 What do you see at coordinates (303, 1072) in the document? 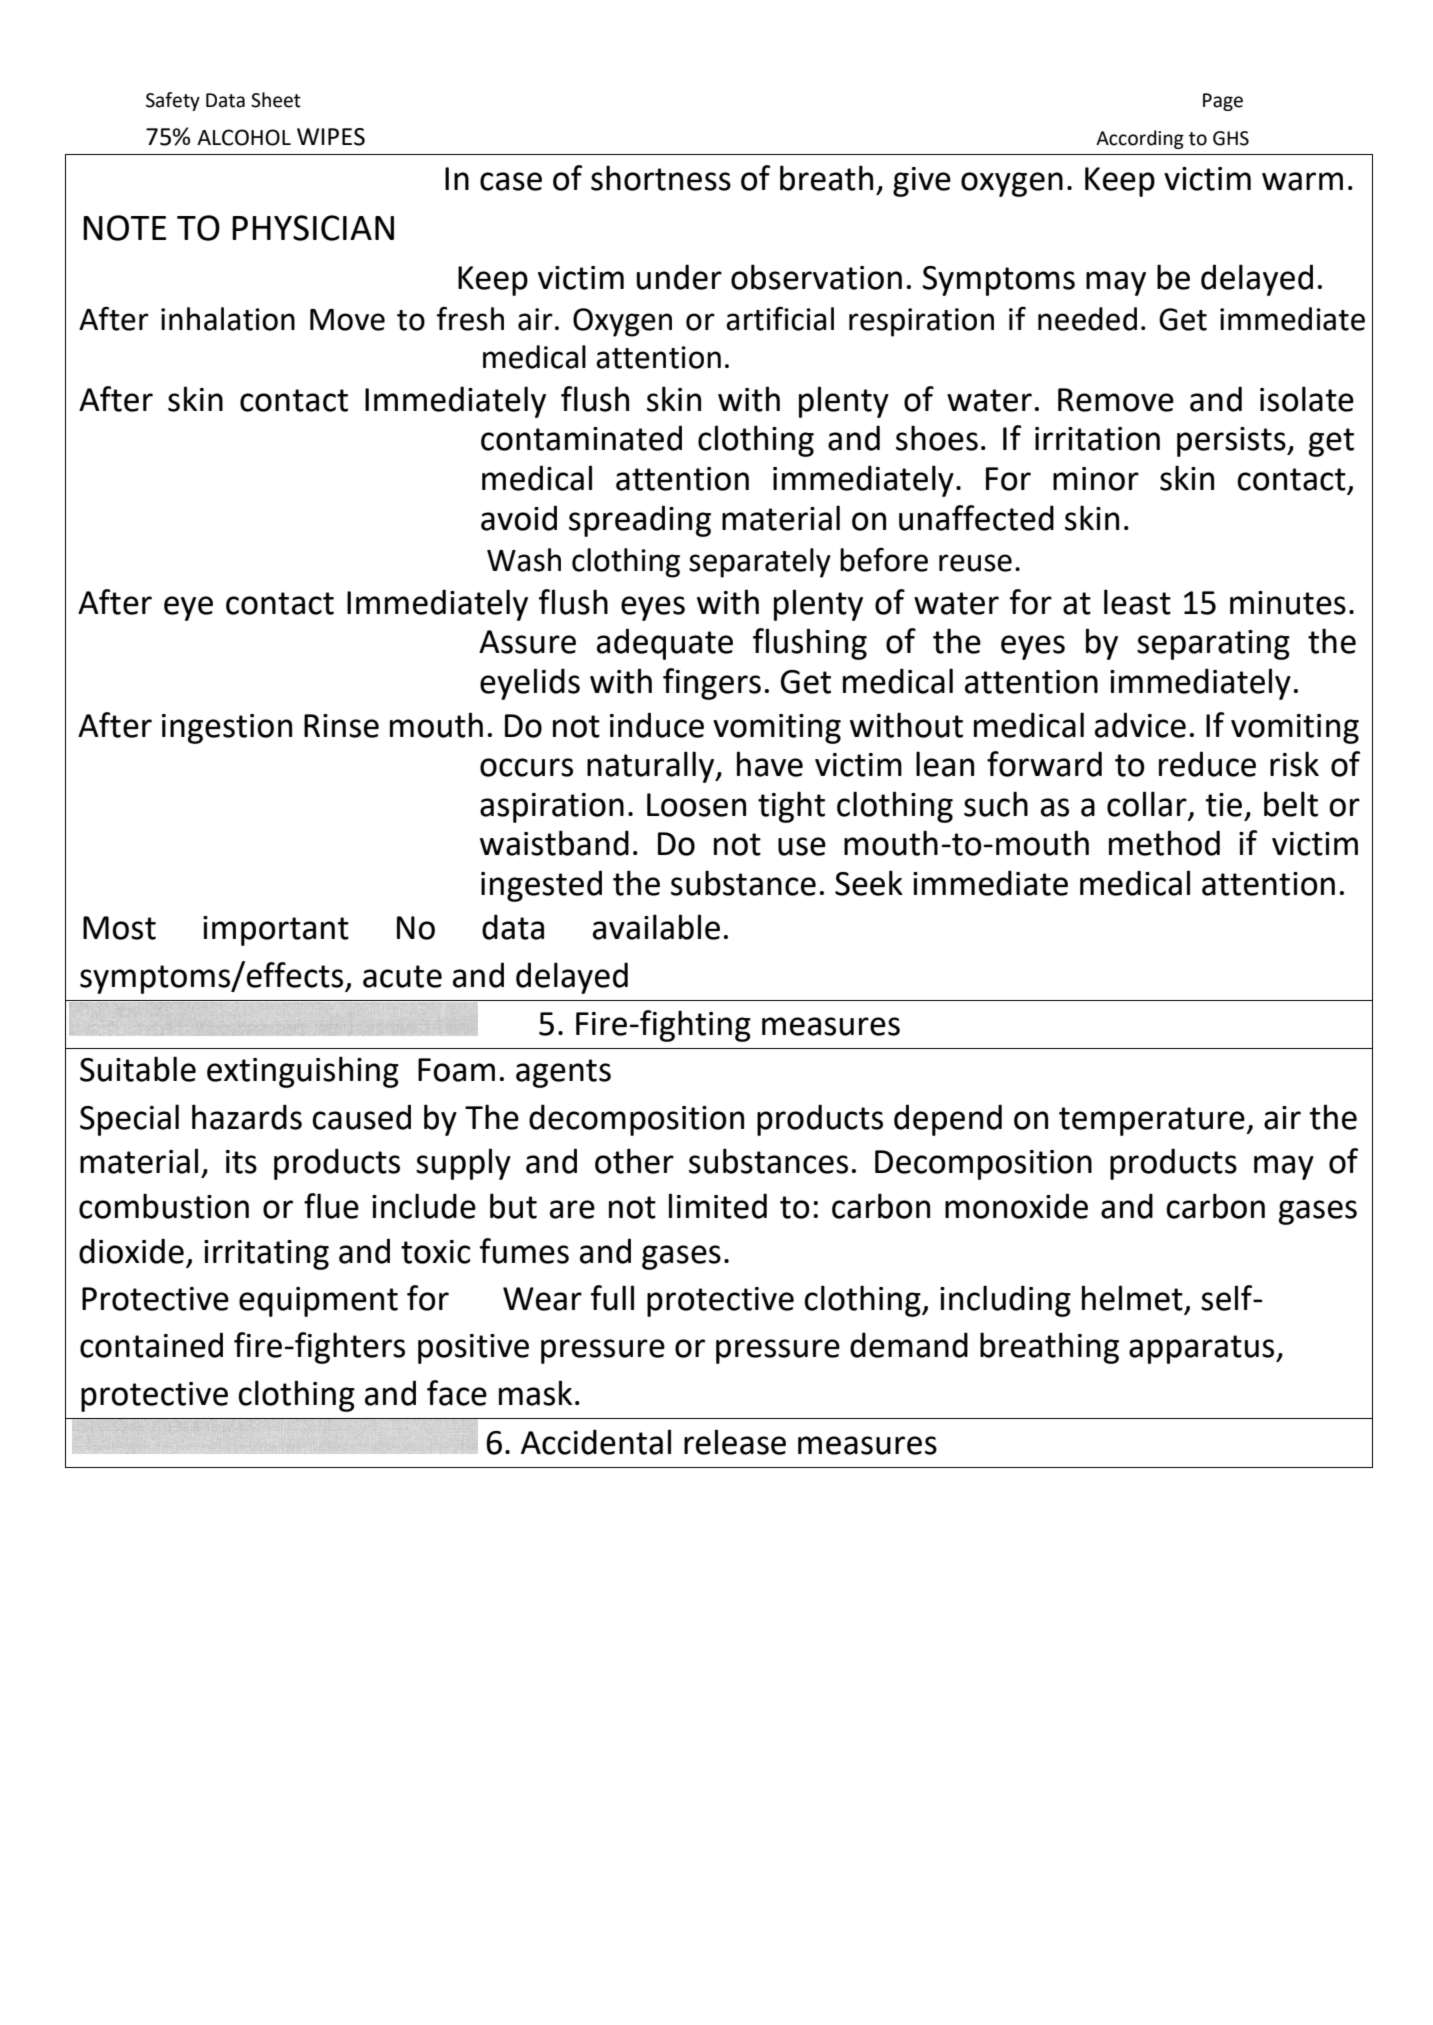
I see `extinguishing` at bounding box center [303, 1072].
